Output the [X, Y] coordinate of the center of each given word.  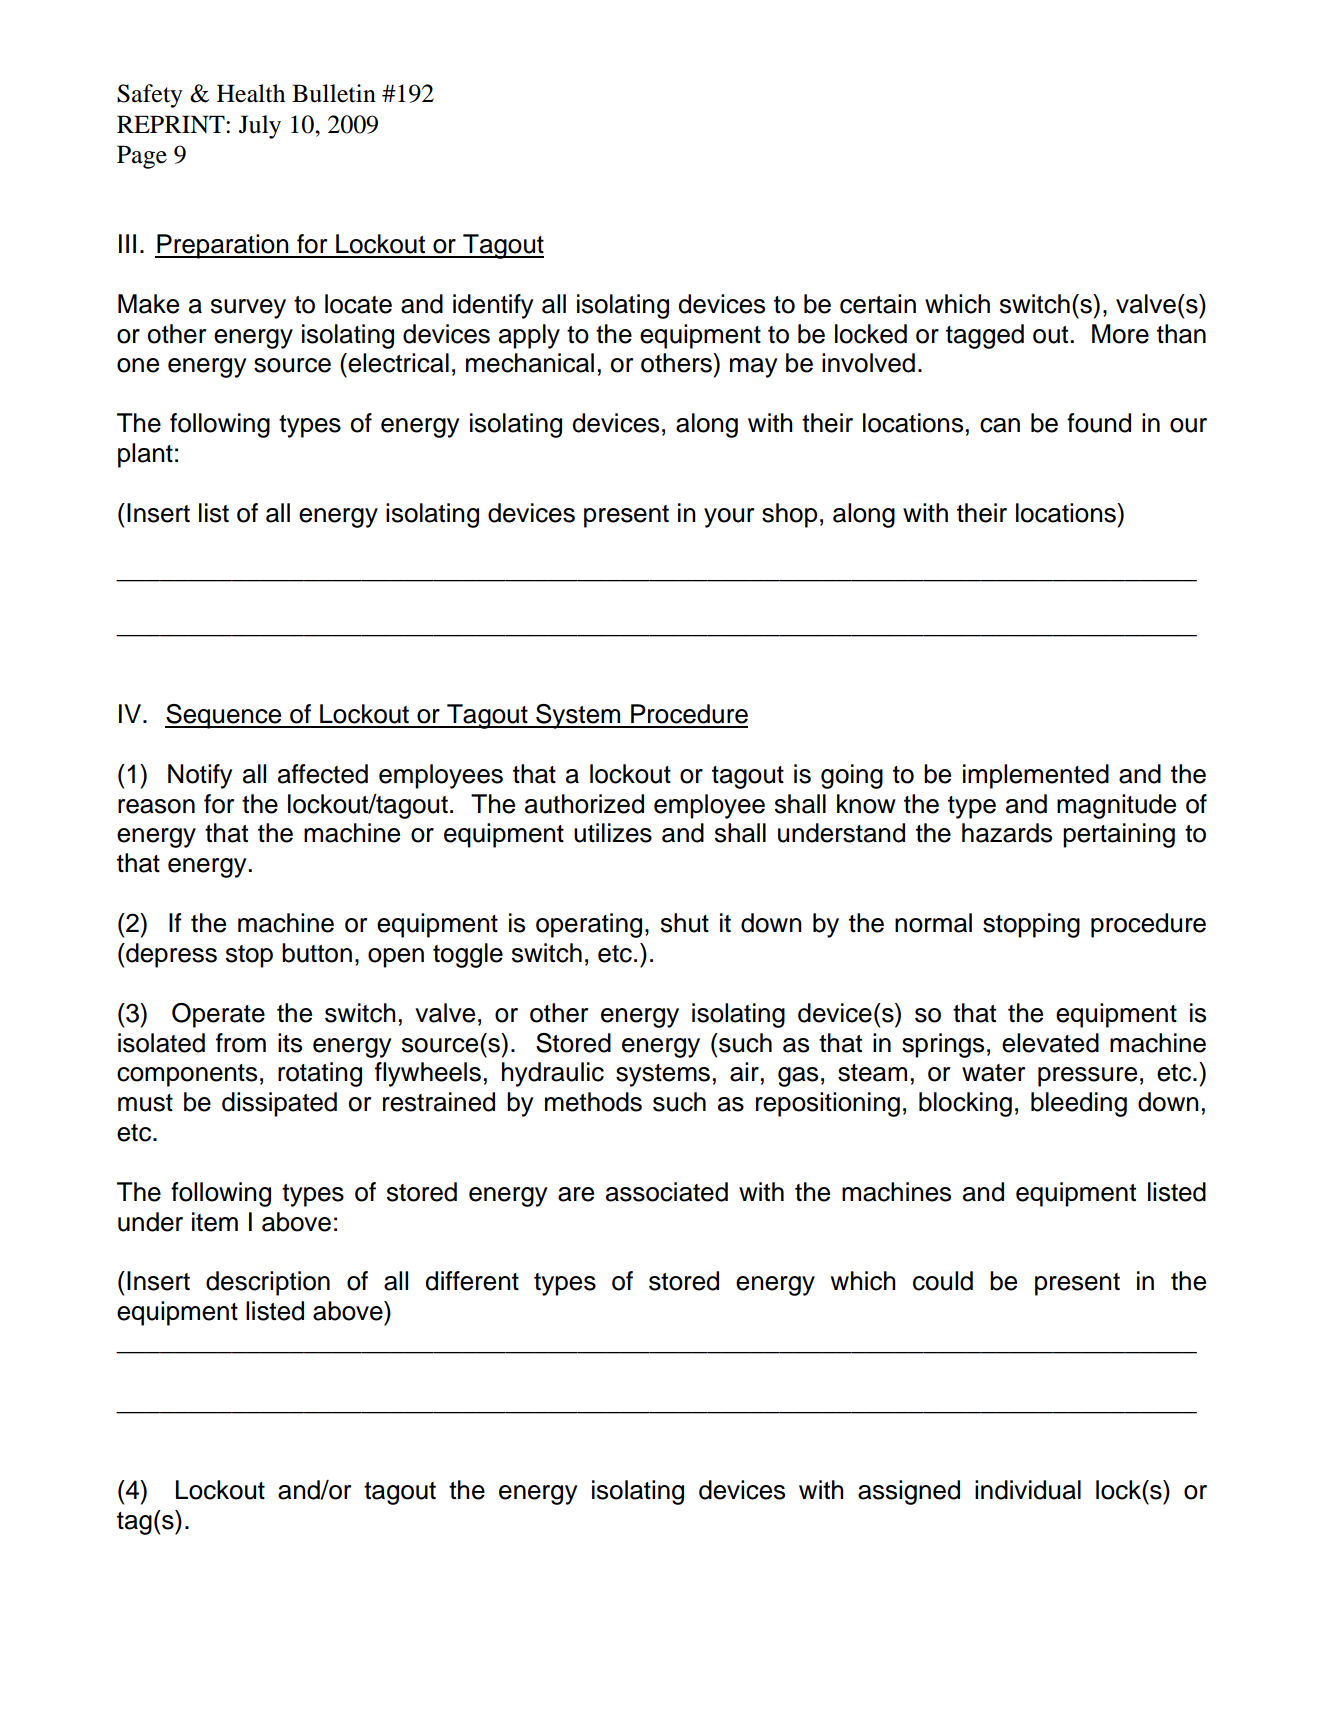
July [260, 127]
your [729, 518]
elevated [1050, 1043]
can [1000, 425]
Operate [218, 1015]
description [268, 1283]
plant [145, 455]
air [744, 1072]
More [1120, 334]
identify [493, 306]
